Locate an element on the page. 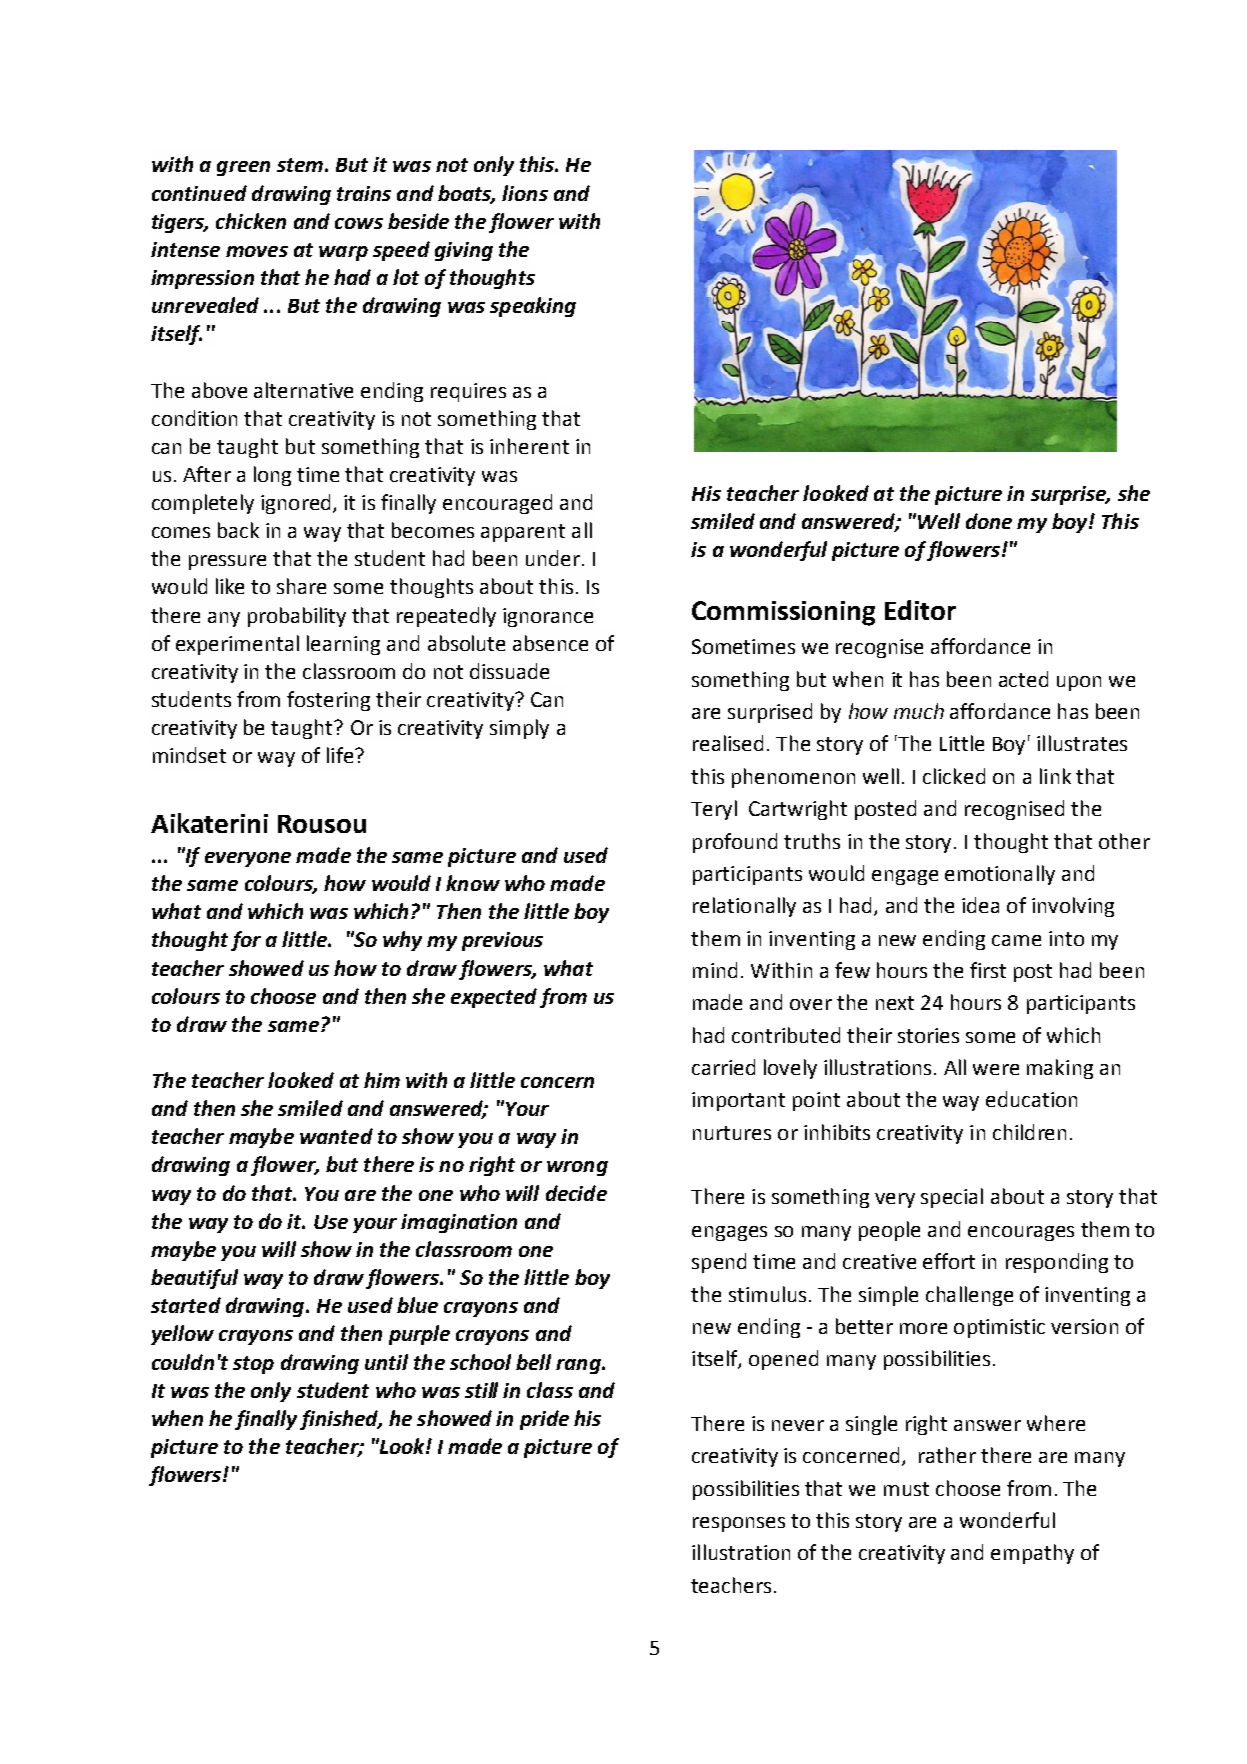 This page has height=1764, width=1247. lions is located at coordinates (525, 193).
